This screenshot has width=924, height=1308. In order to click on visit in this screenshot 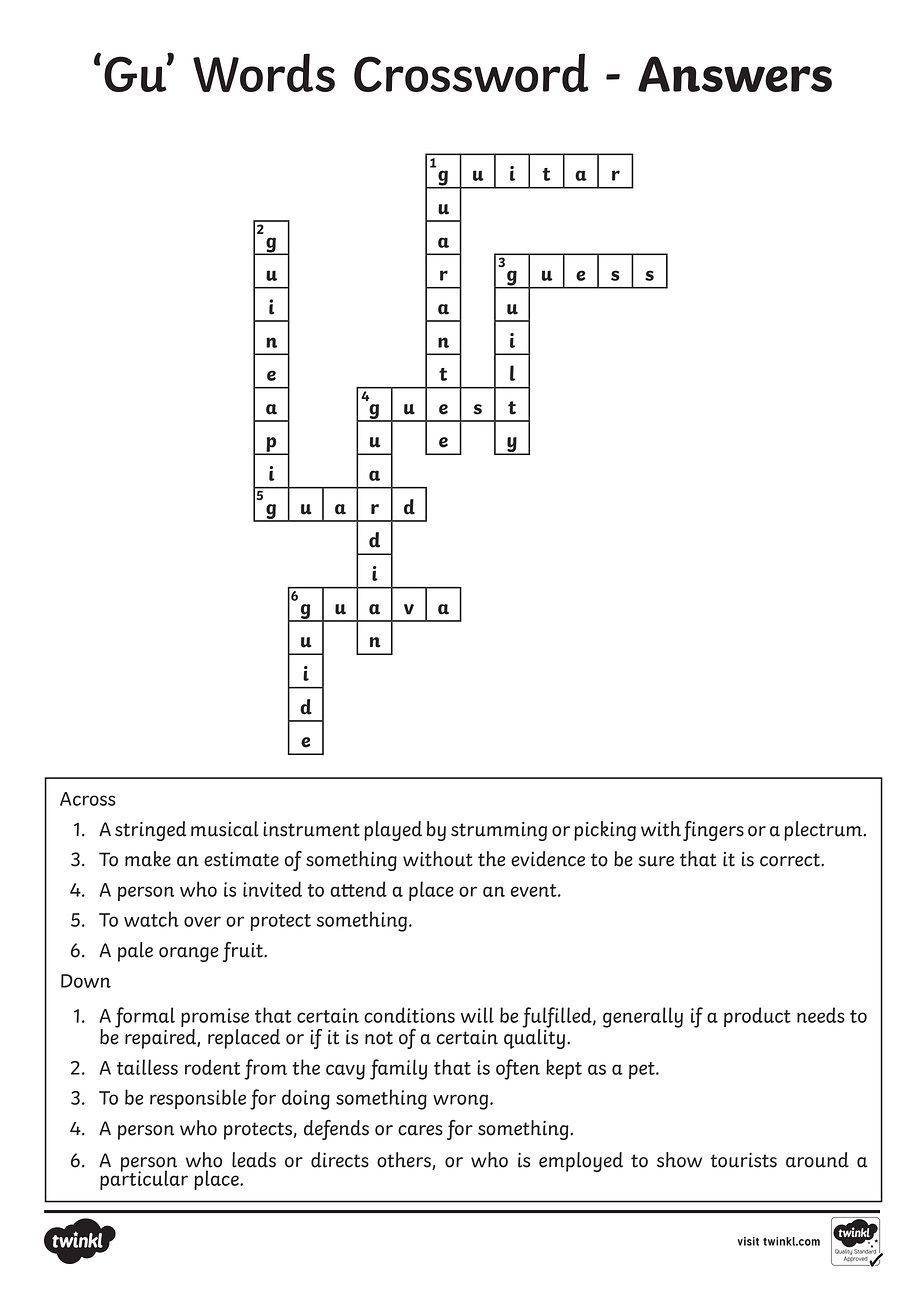, I will do `click(748, 1241)`.
